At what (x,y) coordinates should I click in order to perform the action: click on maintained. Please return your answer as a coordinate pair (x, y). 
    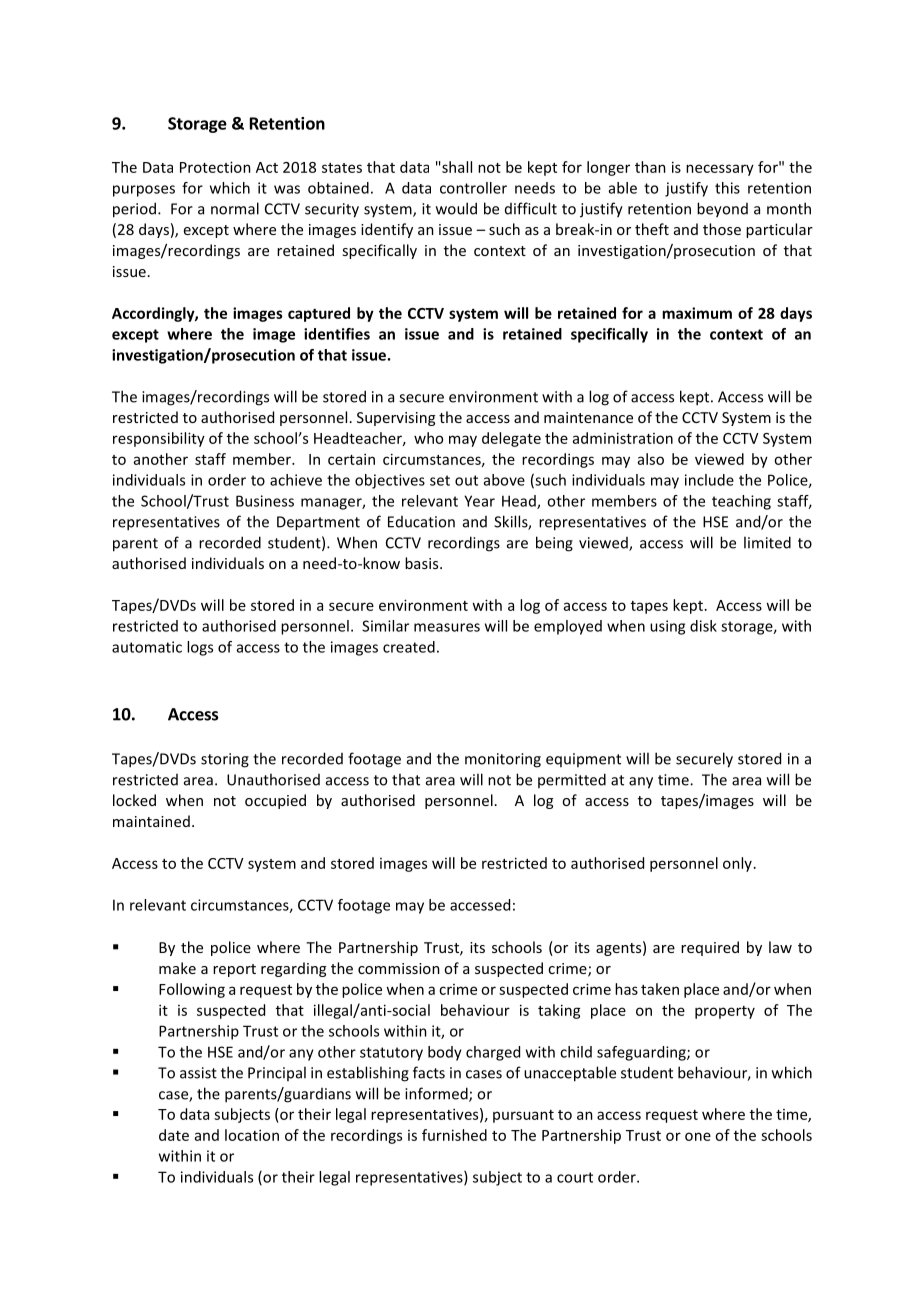
    Looking at the image, I should click on (151, 821).
